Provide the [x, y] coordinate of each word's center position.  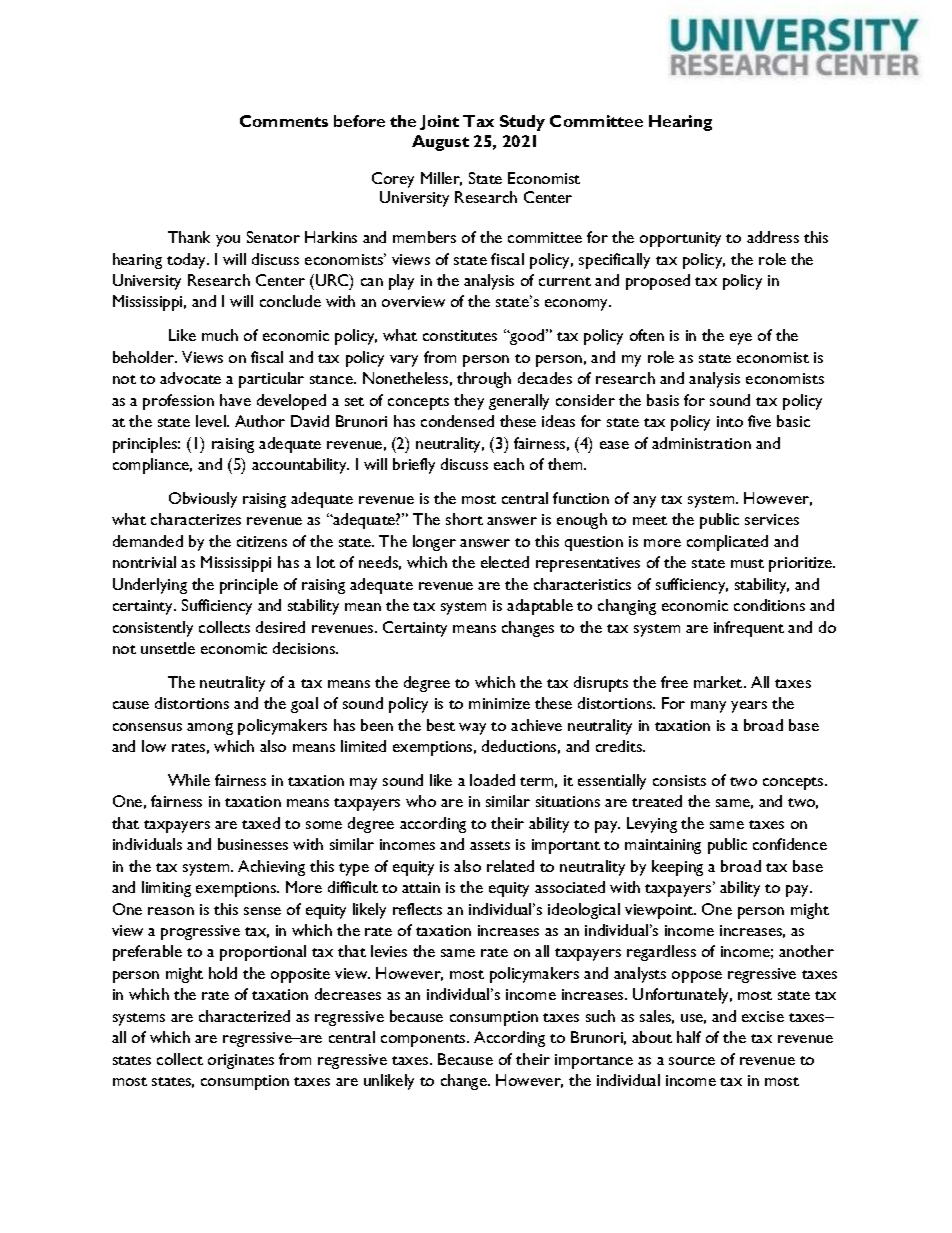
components [424, 1040]
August [440, 143]
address [773, 237]
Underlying [150, 586]
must [747, 563]
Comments [284, 121]
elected [505, 562]
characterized [244, 1016]
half [689, 1037]
